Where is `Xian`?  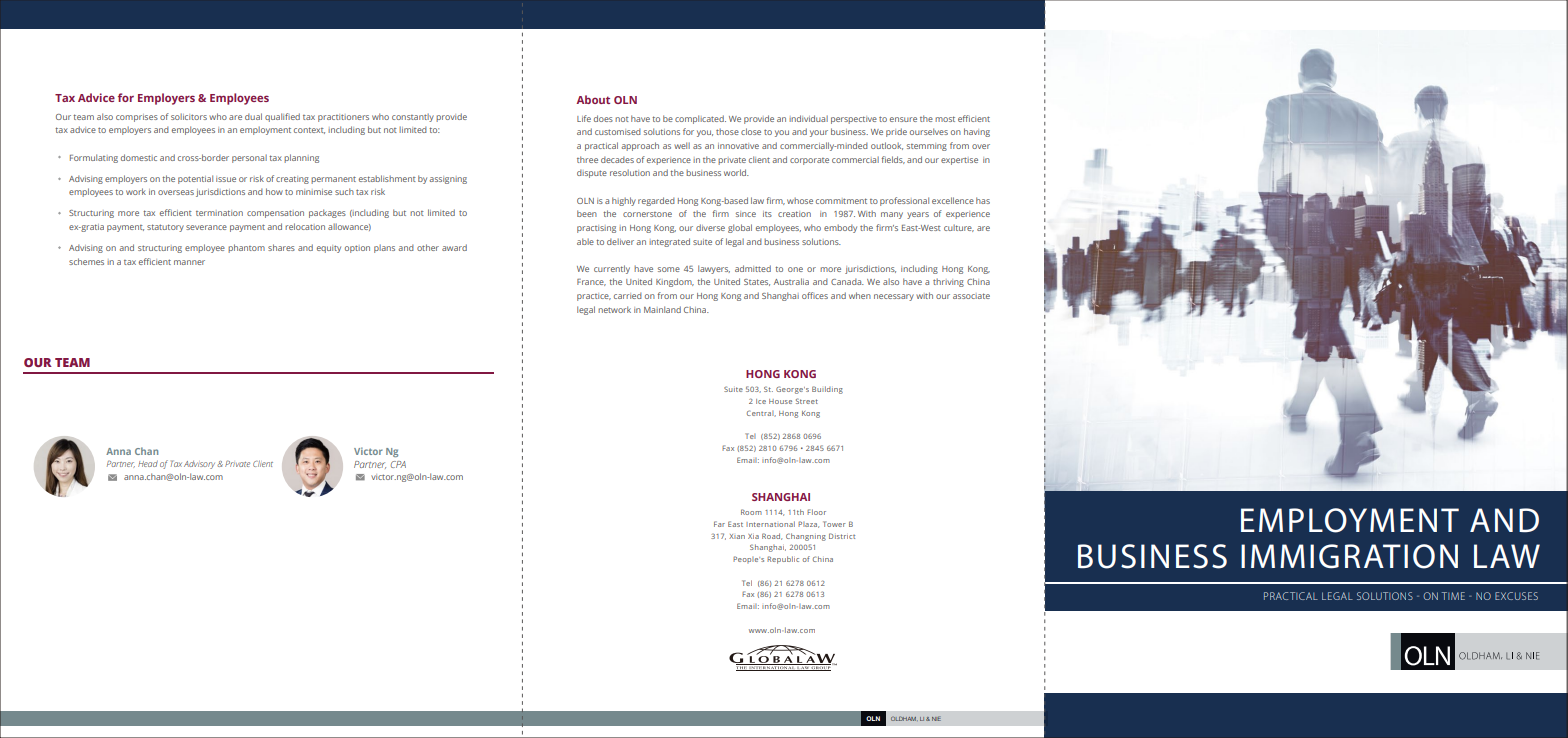 Xian is located at coordinates (737, 536).
